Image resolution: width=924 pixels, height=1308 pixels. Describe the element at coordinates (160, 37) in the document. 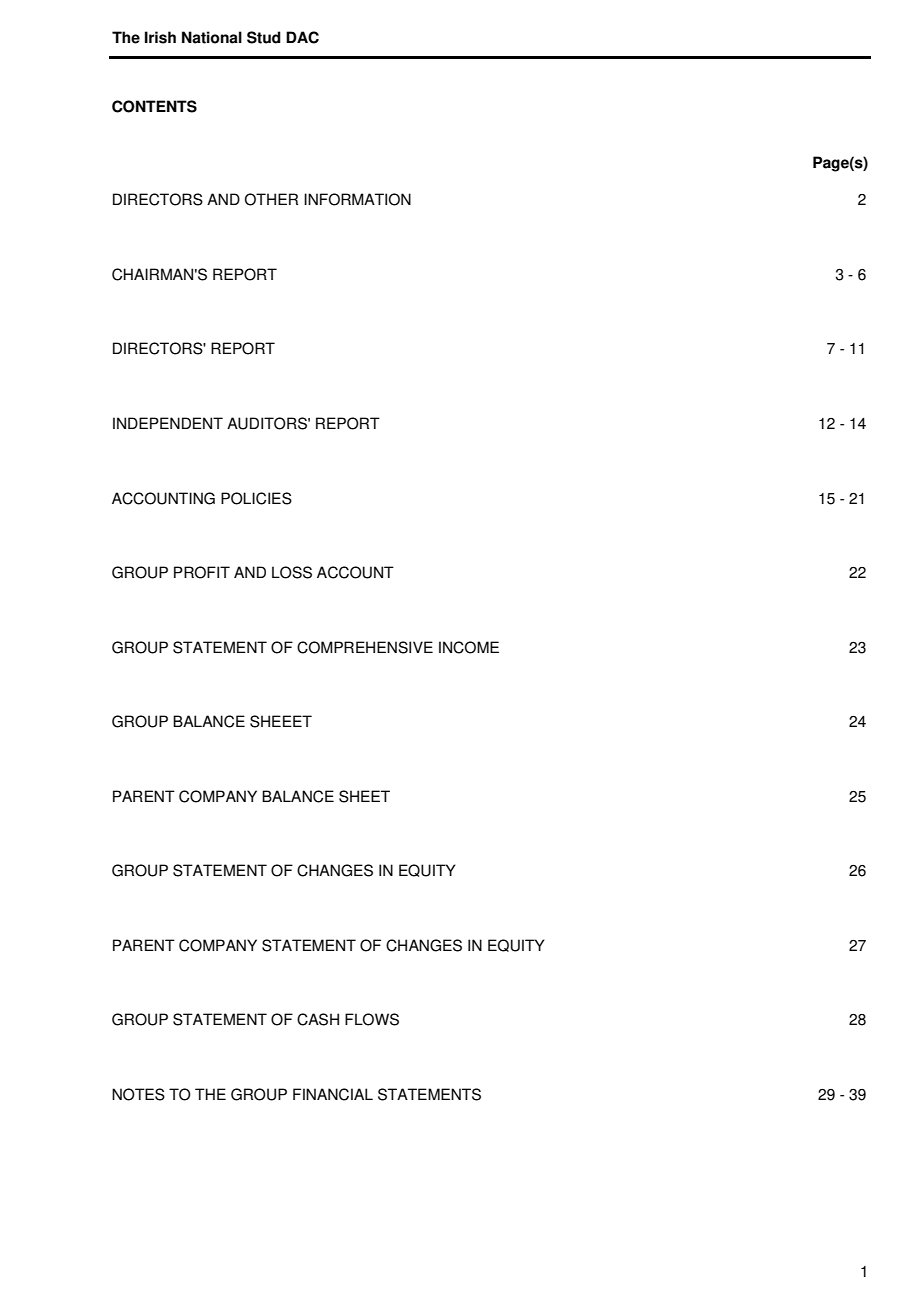

I see `Irish` at that location.
